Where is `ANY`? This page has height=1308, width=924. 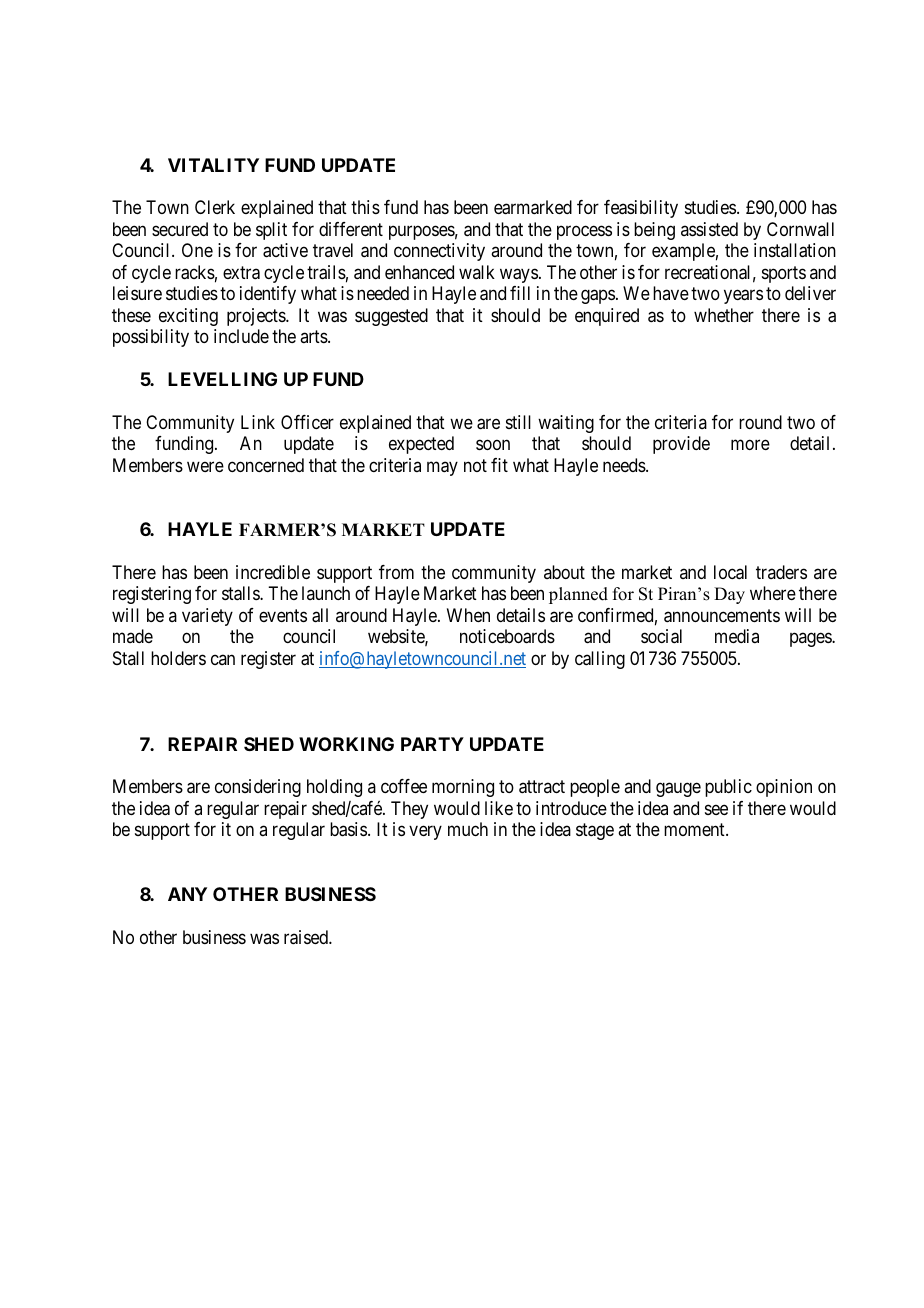
ANY is located at coordinates (187, 894).
